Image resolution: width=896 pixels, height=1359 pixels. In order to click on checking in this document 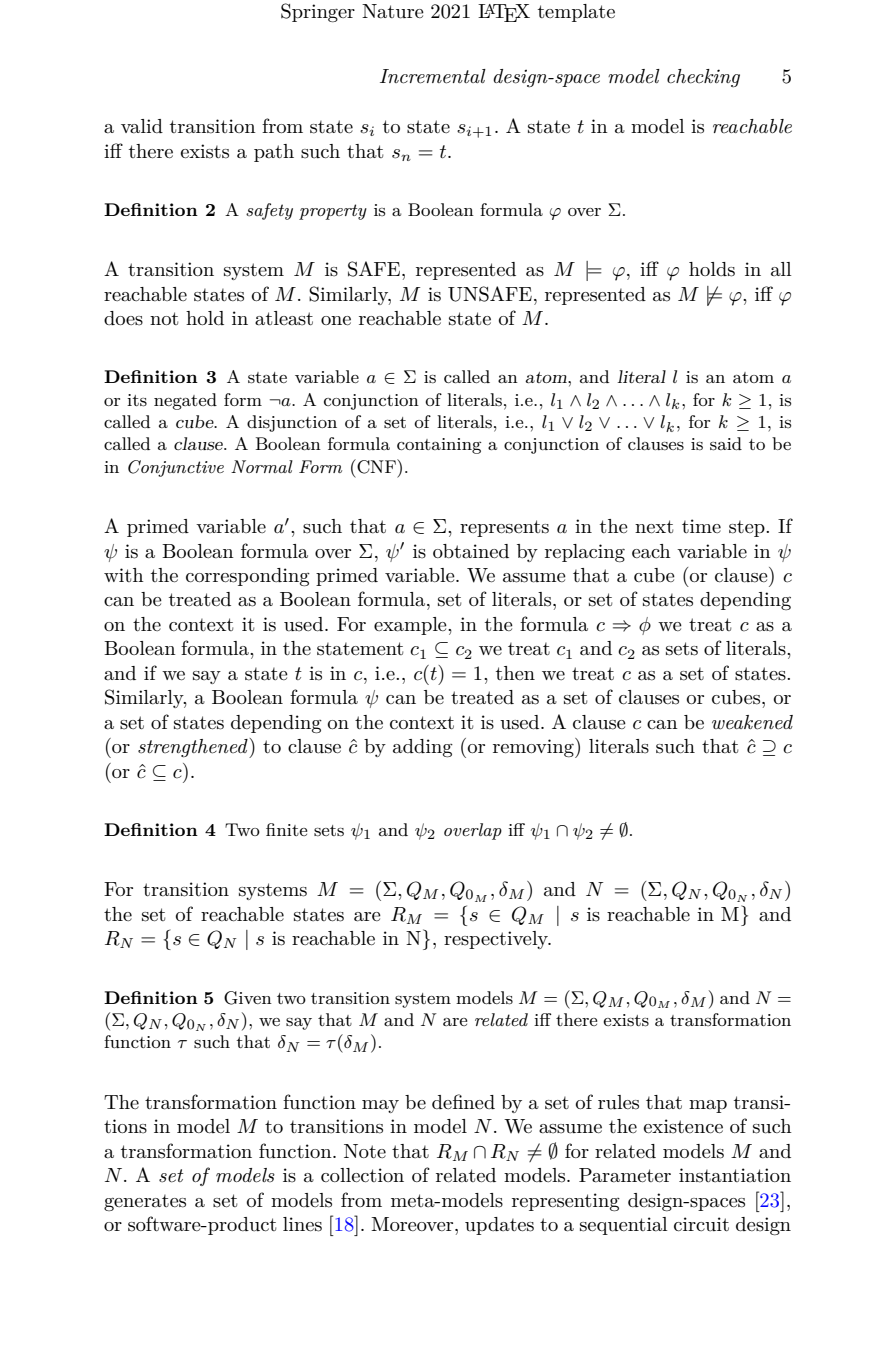, I will do `click(703, 78)`.
